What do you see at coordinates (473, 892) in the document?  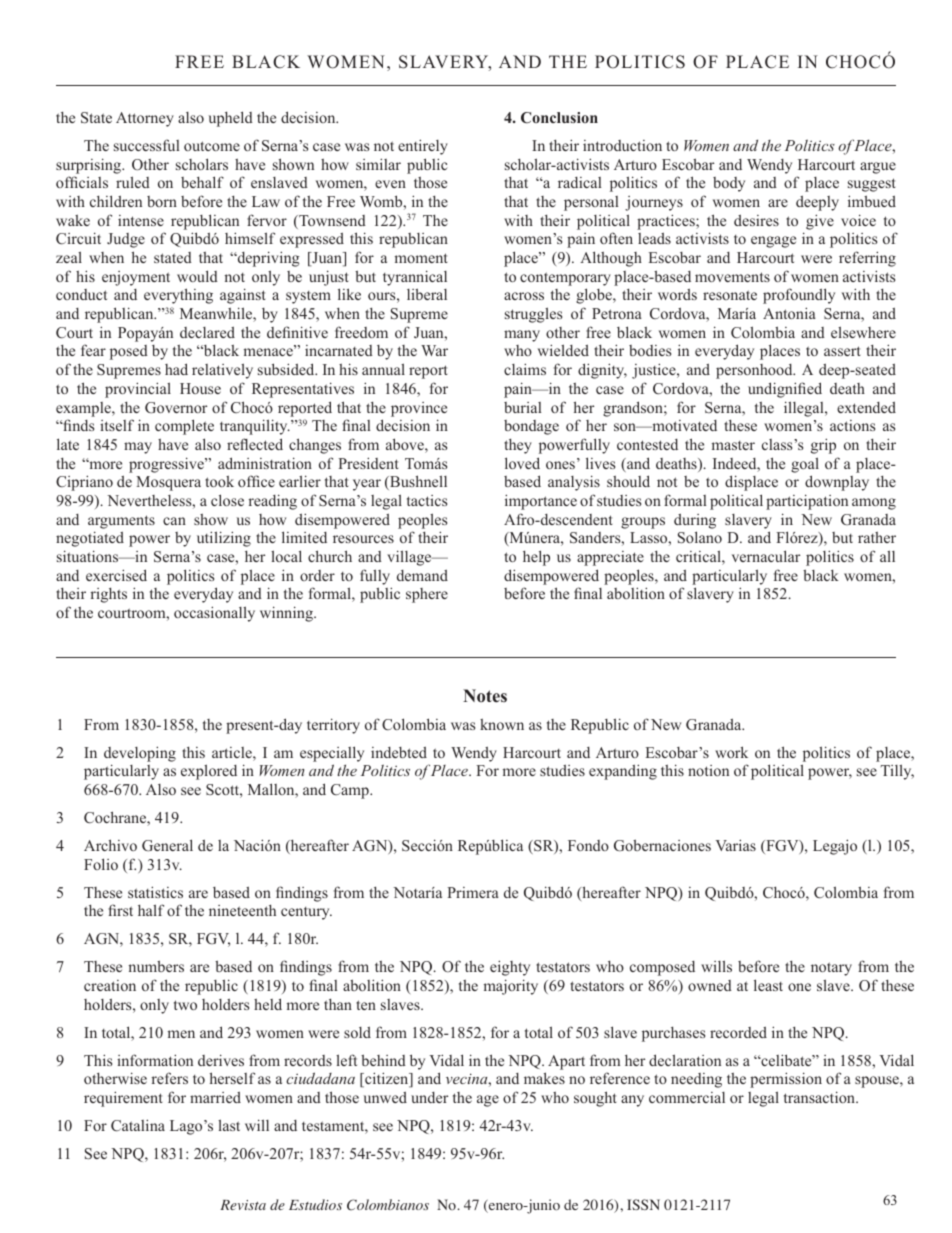 I see `Primera` at bounding box center [473, 892].
